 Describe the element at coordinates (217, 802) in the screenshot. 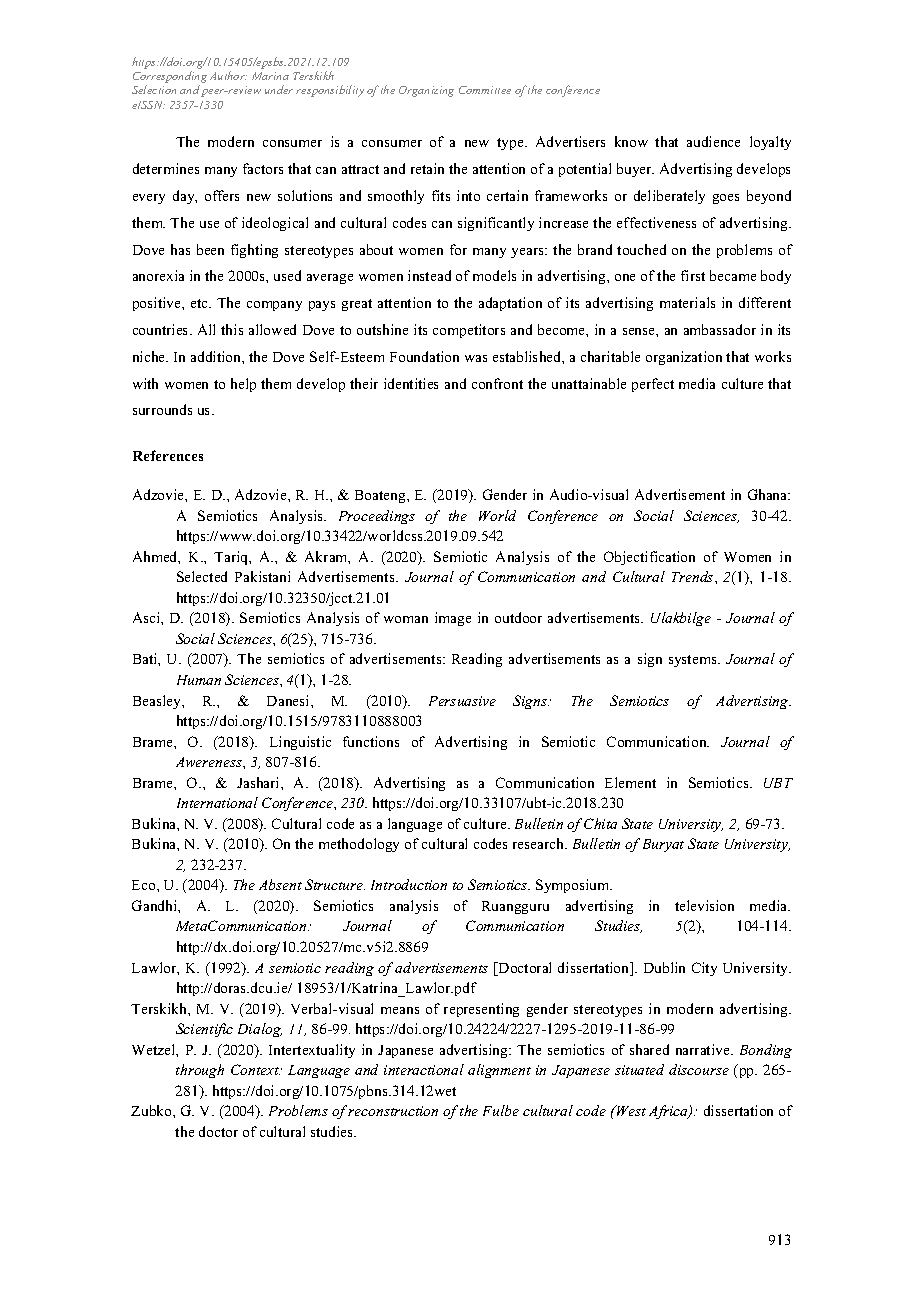

I see `International` at that location.
